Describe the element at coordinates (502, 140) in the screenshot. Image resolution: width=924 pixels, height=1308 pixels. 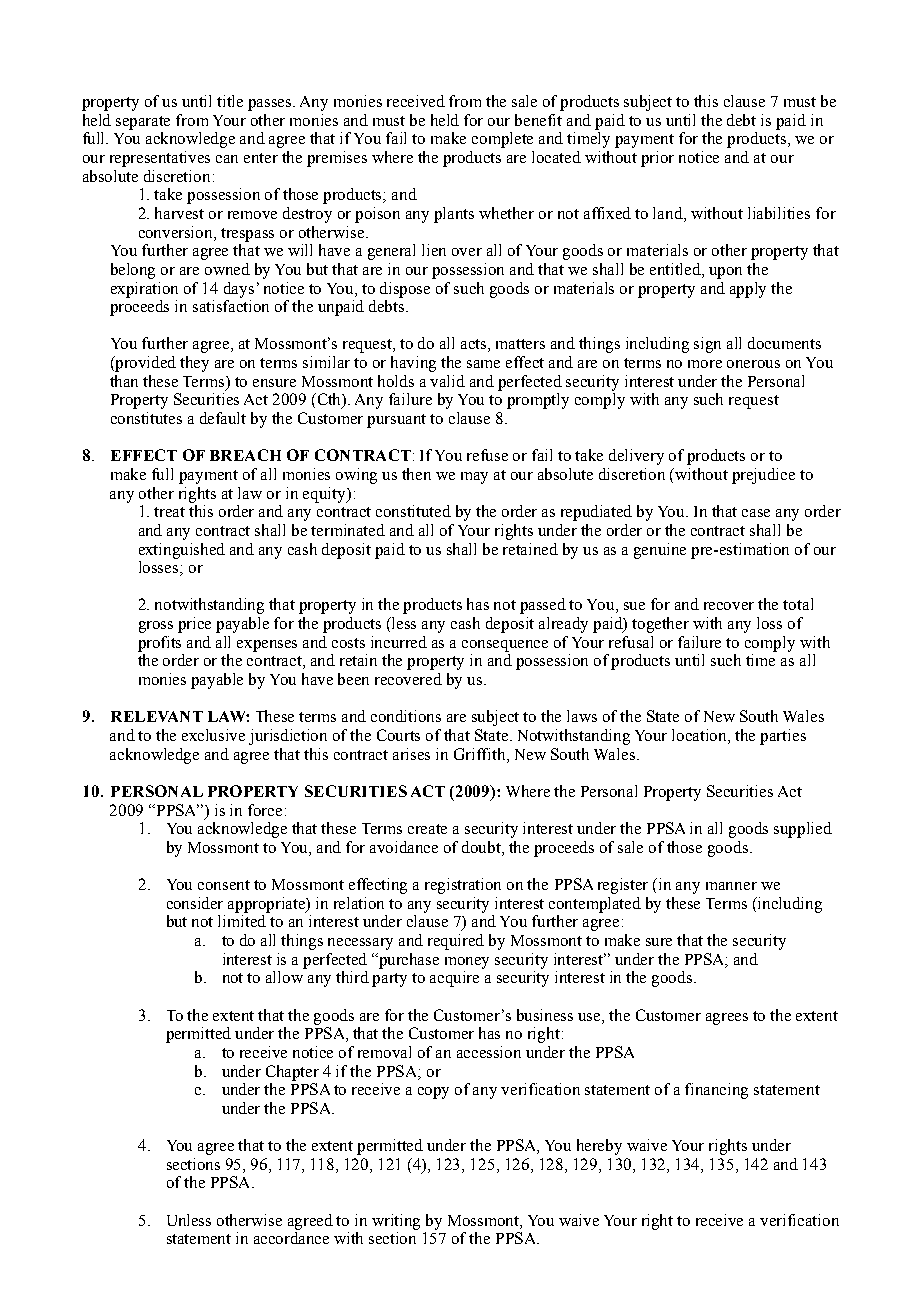
I see `complete` at that location.
